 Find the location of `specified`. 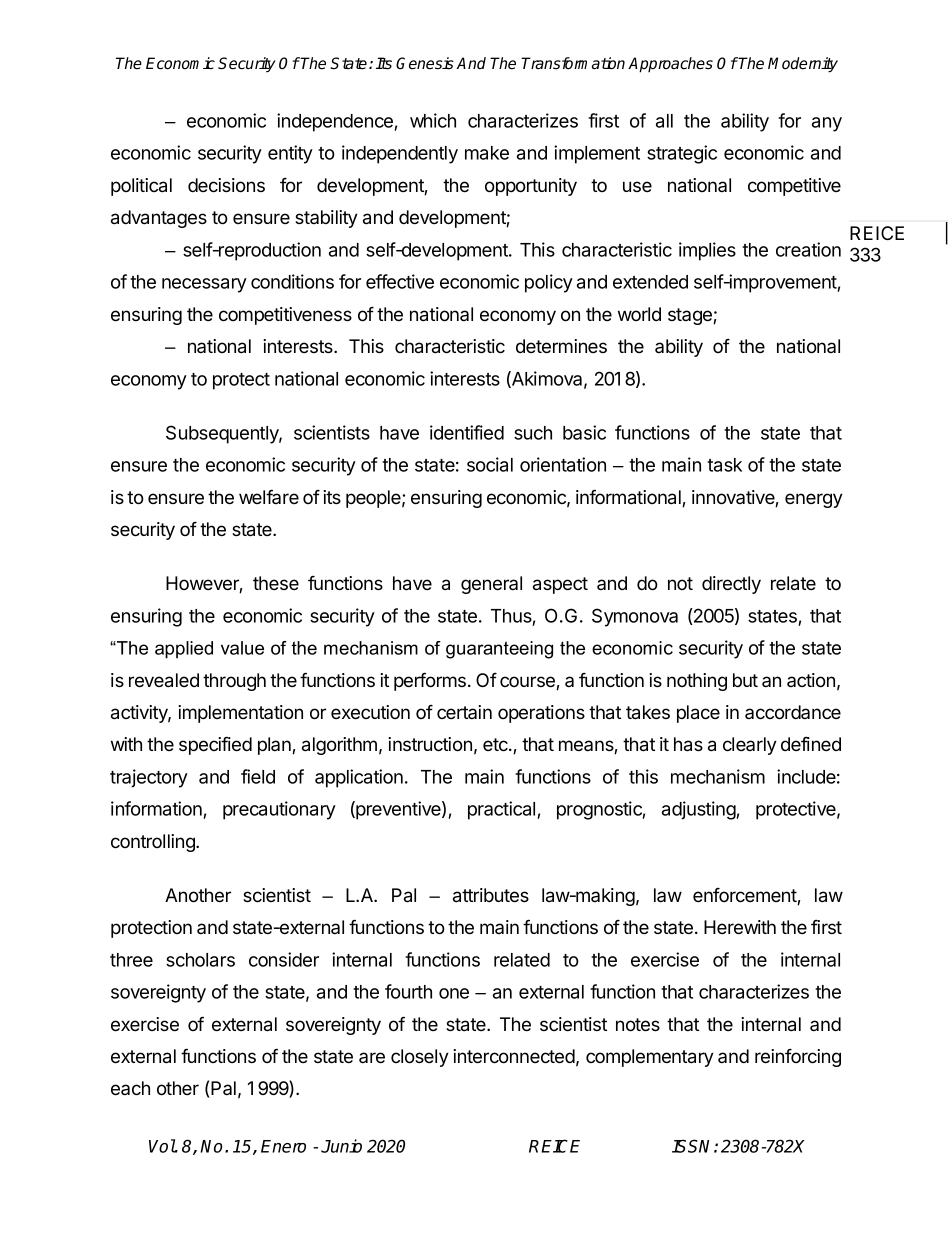

specified is located at coordinates (215, 745).
